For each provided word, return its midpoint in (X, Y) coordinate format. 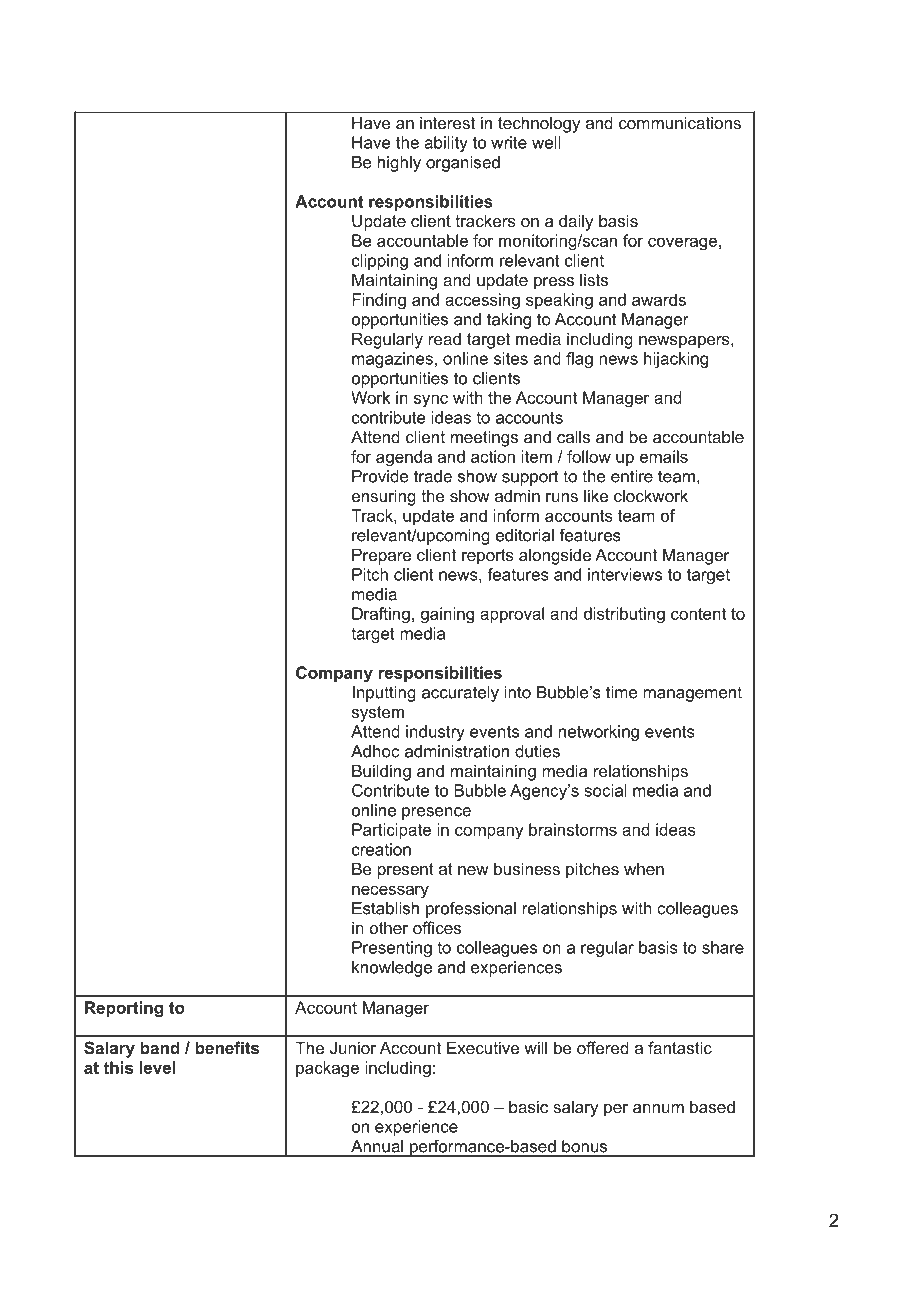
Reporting (124, 1009)
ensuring (384, 497)
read (445, 339)
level (158, 1067)
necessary (390, 892)
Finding (379, 301)
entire (632, 476)
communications (680, 123)
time (622, 692)
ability (446, 144)
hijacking (676, 360)
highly (399, 164)
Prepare (381, 556)
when (644, 868)
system (378, 714)
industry (435, 733)
